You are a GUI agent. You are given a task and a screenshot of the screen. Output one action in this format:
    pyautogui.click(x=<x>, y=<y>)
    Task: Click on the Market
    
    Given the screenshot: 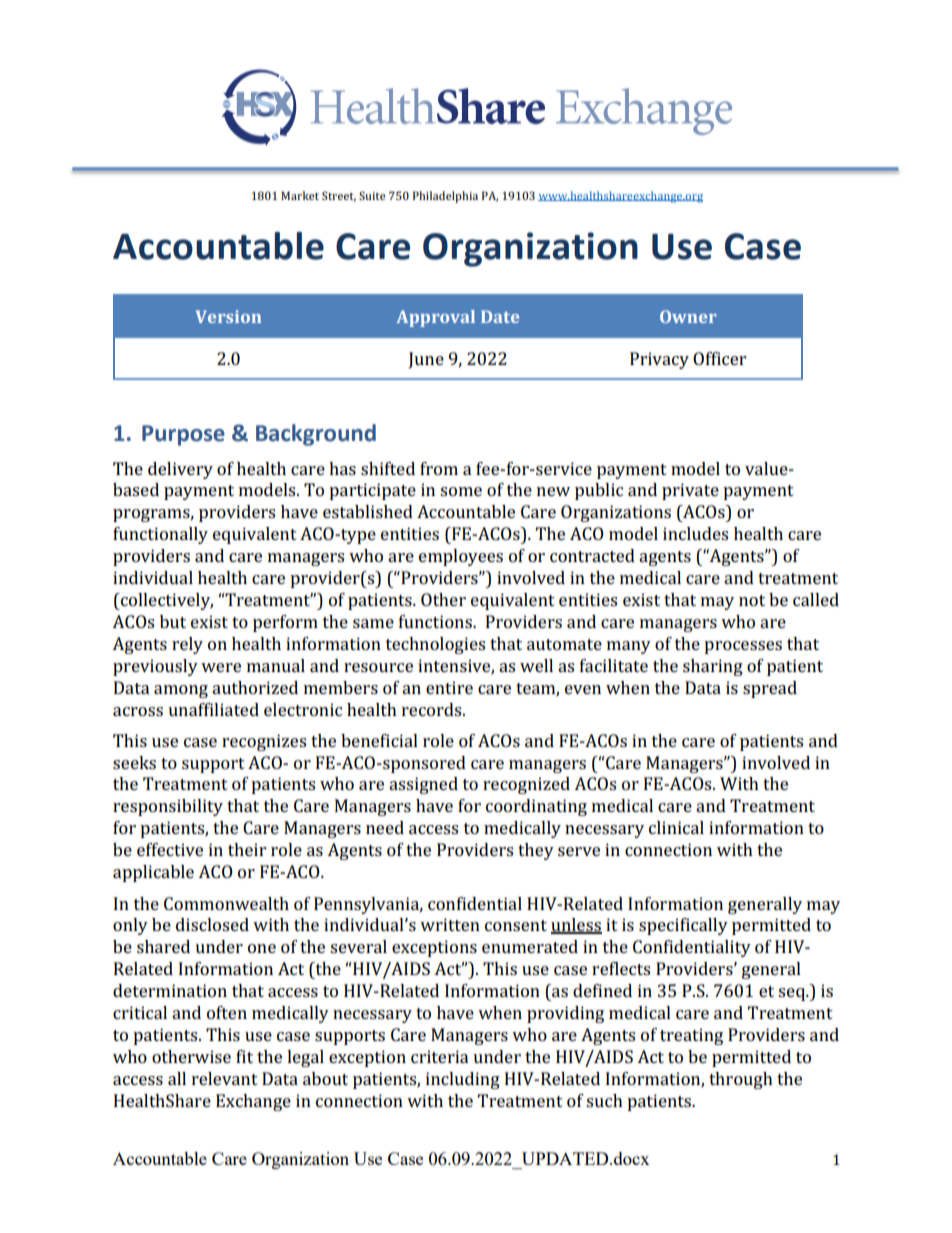 What is the action you would take?
    pyautogui.click(x=300, y=195)
